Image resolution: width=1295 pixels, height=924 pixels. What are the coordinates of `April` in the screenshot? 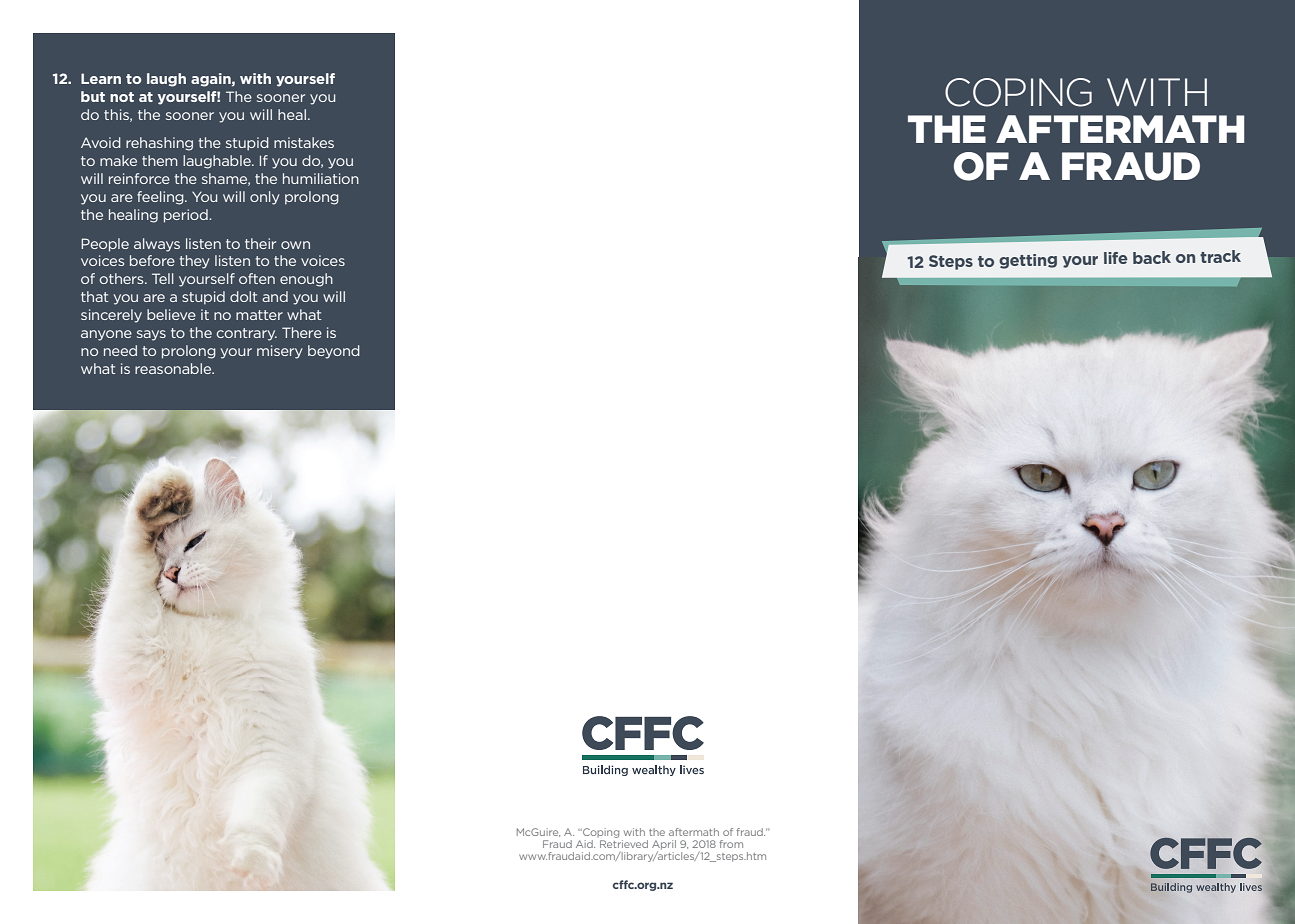 It's located at (664, 846).
